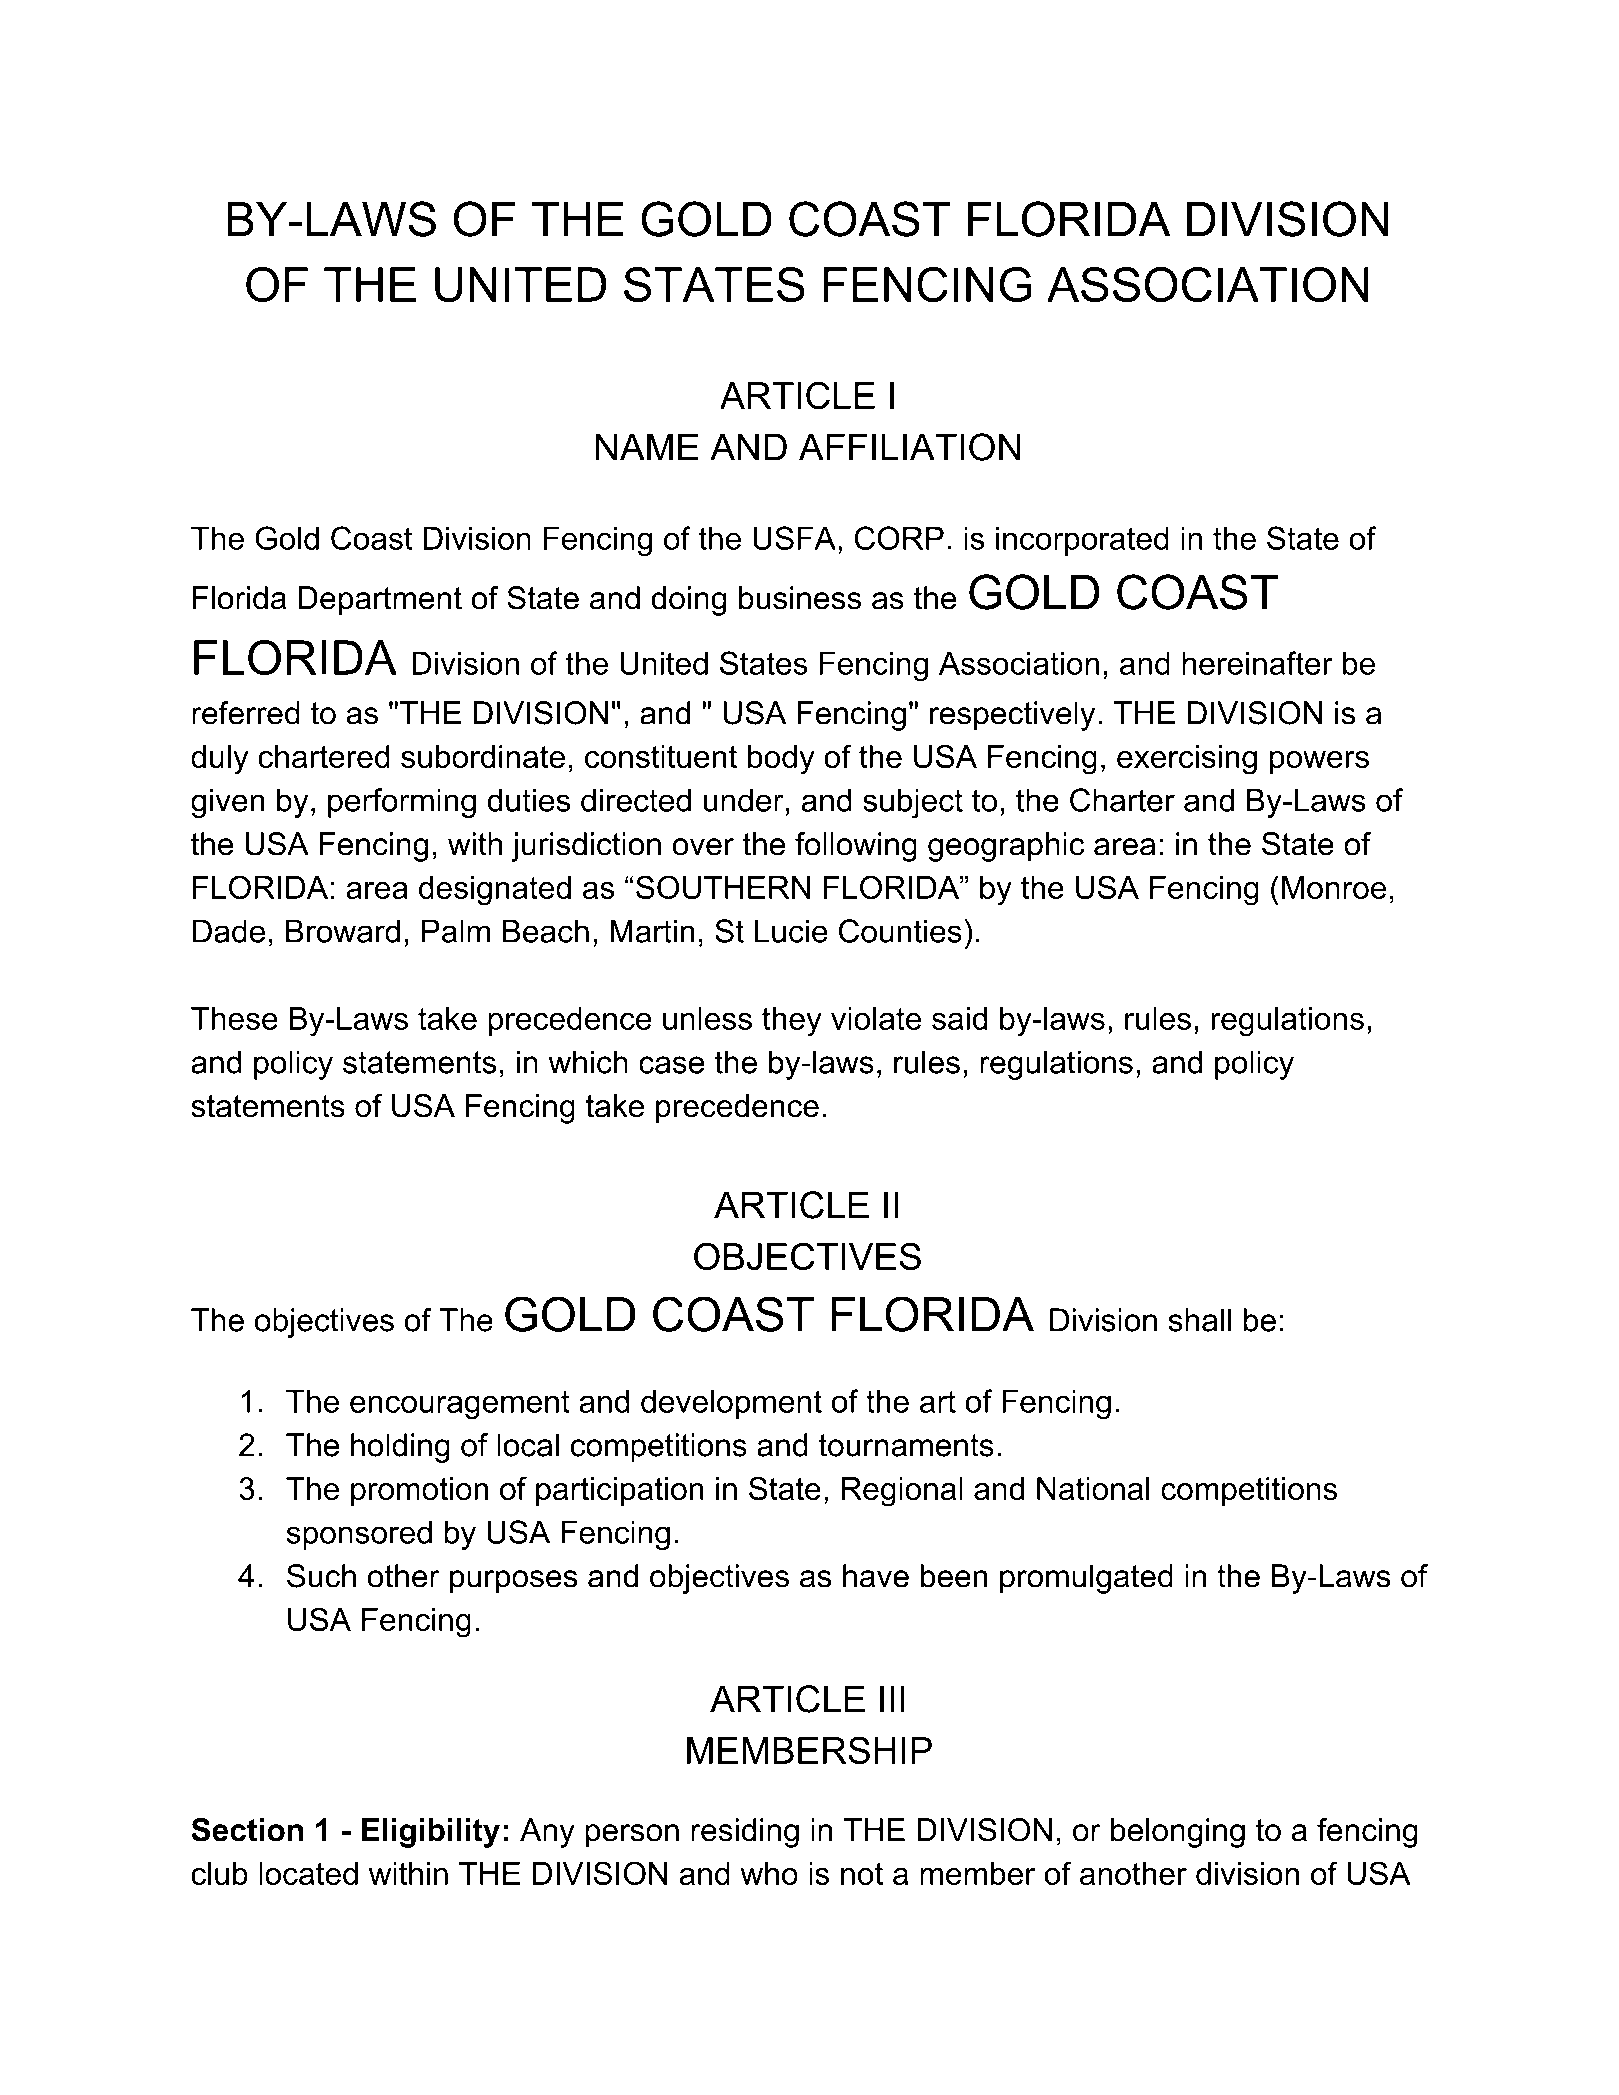 Image resolution: width=1619 pixels, height=2095 pixels. Describe the element at coordinates (731, 1404) in the document. I see `development` at that location.
